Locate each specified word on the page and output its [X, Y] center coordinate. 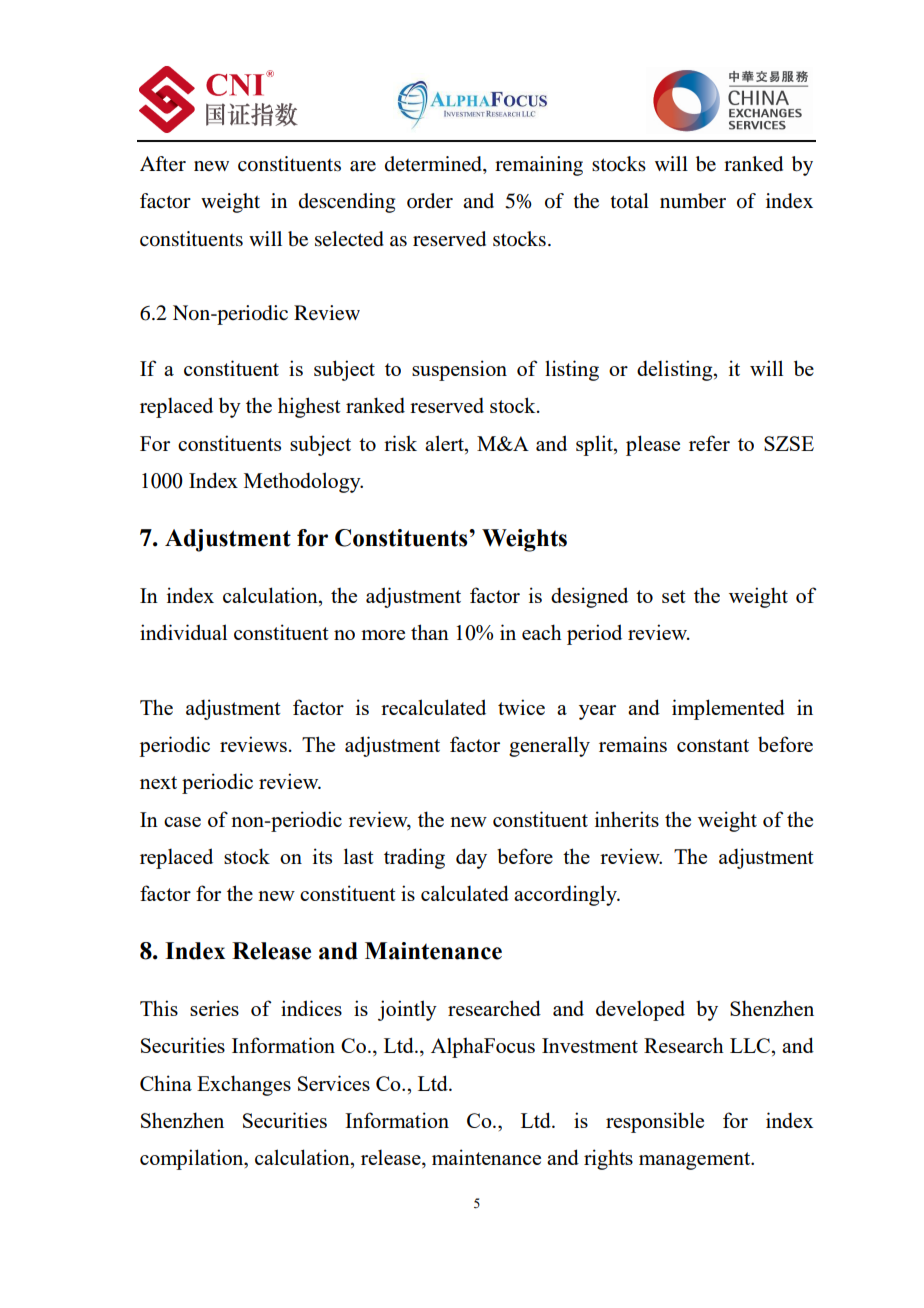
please [653, 445]
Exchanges [244, 1085]
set [674, 596]
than [430, 632]
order [430, 201]
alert [445, 443]
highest [309, 407]
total [630, 201]
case [182, 822]
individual [183, 632]
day [471, 858]
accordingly [566, 895]
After [163, 164]
